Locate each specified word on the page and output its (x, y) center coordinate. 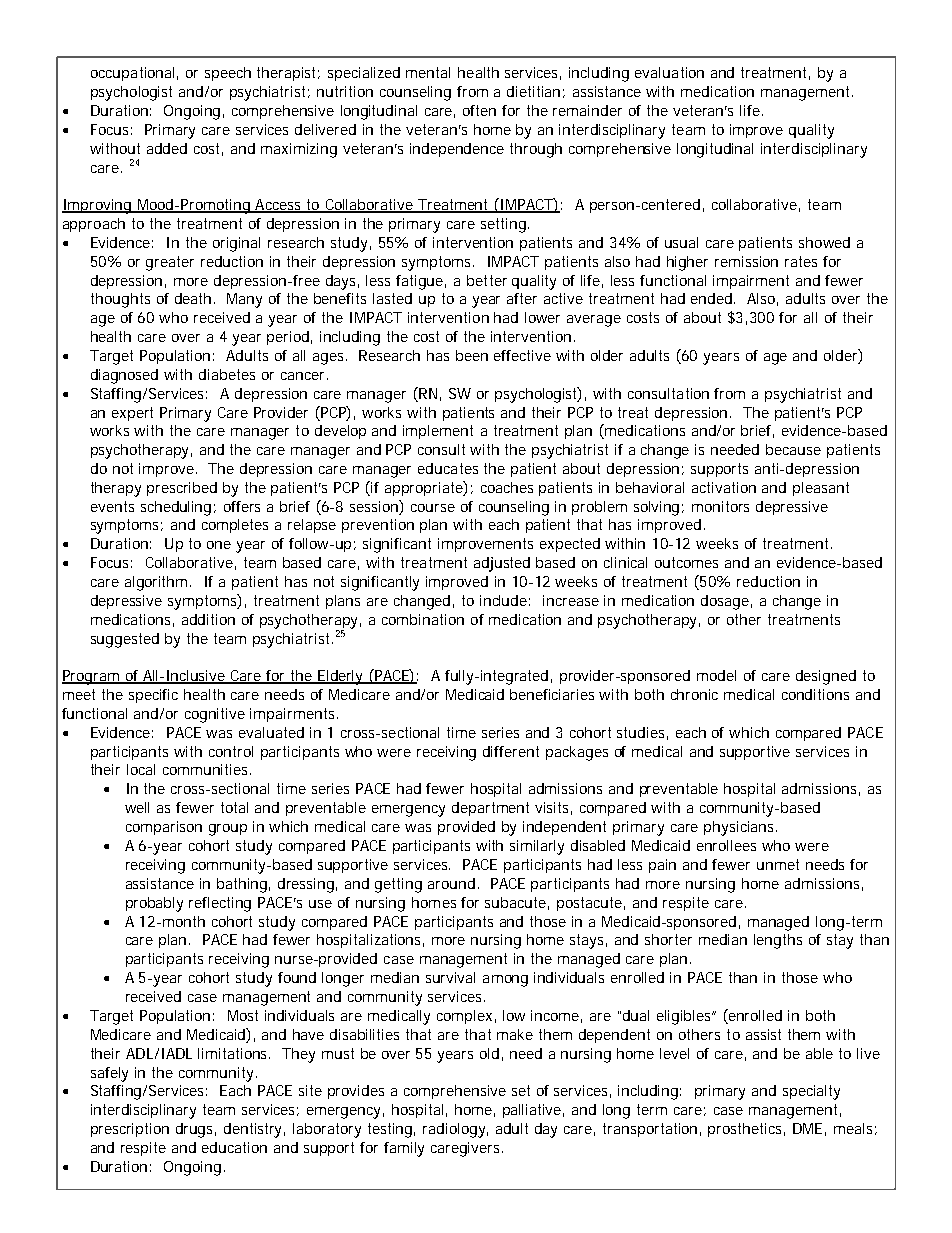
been (472, 355)
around (451, 883)
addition (208, 619)
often (479, 110)
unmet (778, 864)
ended (713, 298)
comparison (164, 828)
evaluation (669, 72)
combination (423, 619)
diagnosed (124, 376)
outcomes (686, 562)
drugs (196, 1130)
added (167, 148)
